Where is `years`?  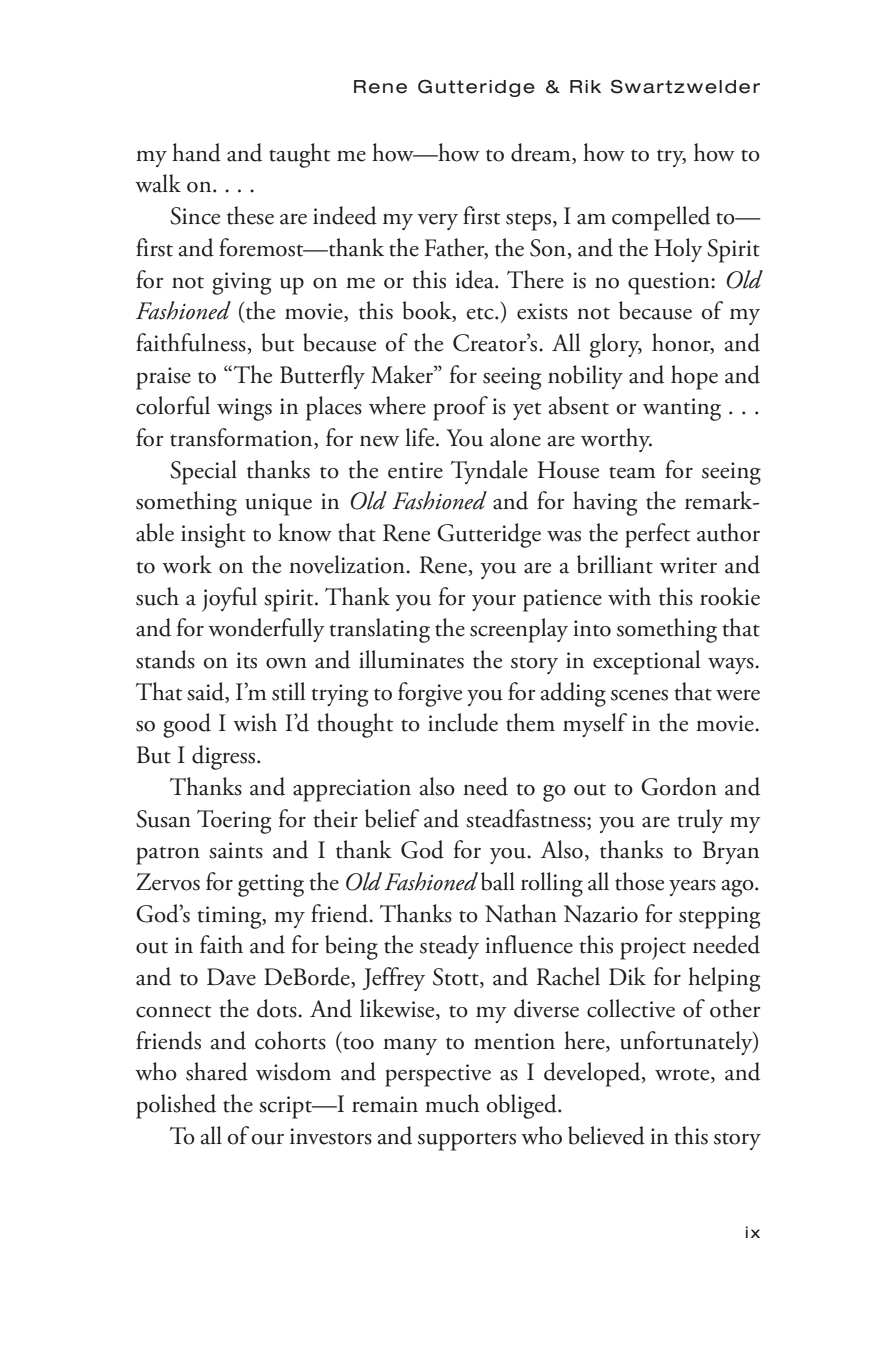 years is located at coordinates (692, 887).
